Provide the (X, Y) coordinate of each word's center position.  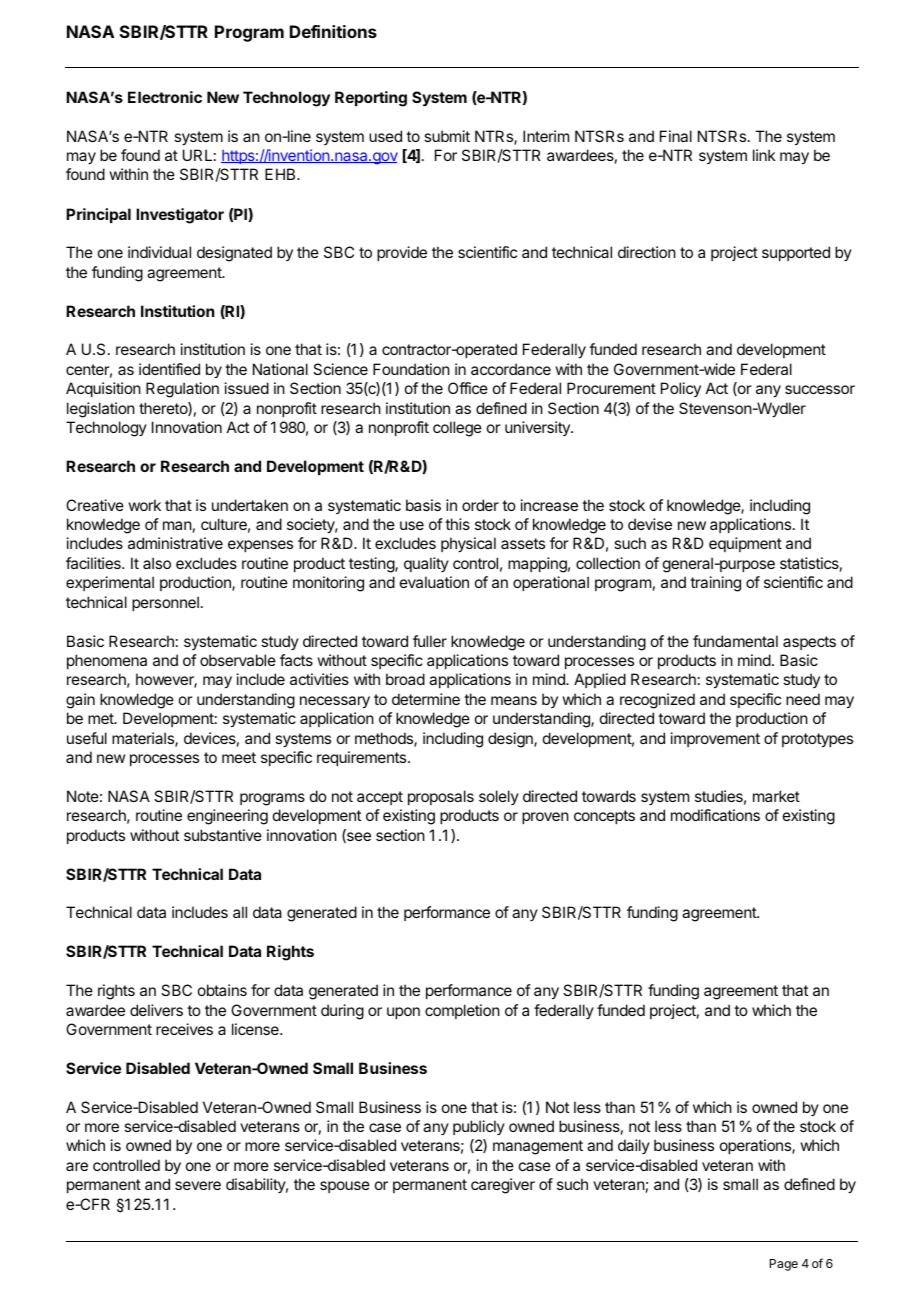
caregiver (503, 1186)
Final (676, 136)
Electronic (165, 97)
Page (784, 1265)
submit (447, 136)
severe (198, 1185)
